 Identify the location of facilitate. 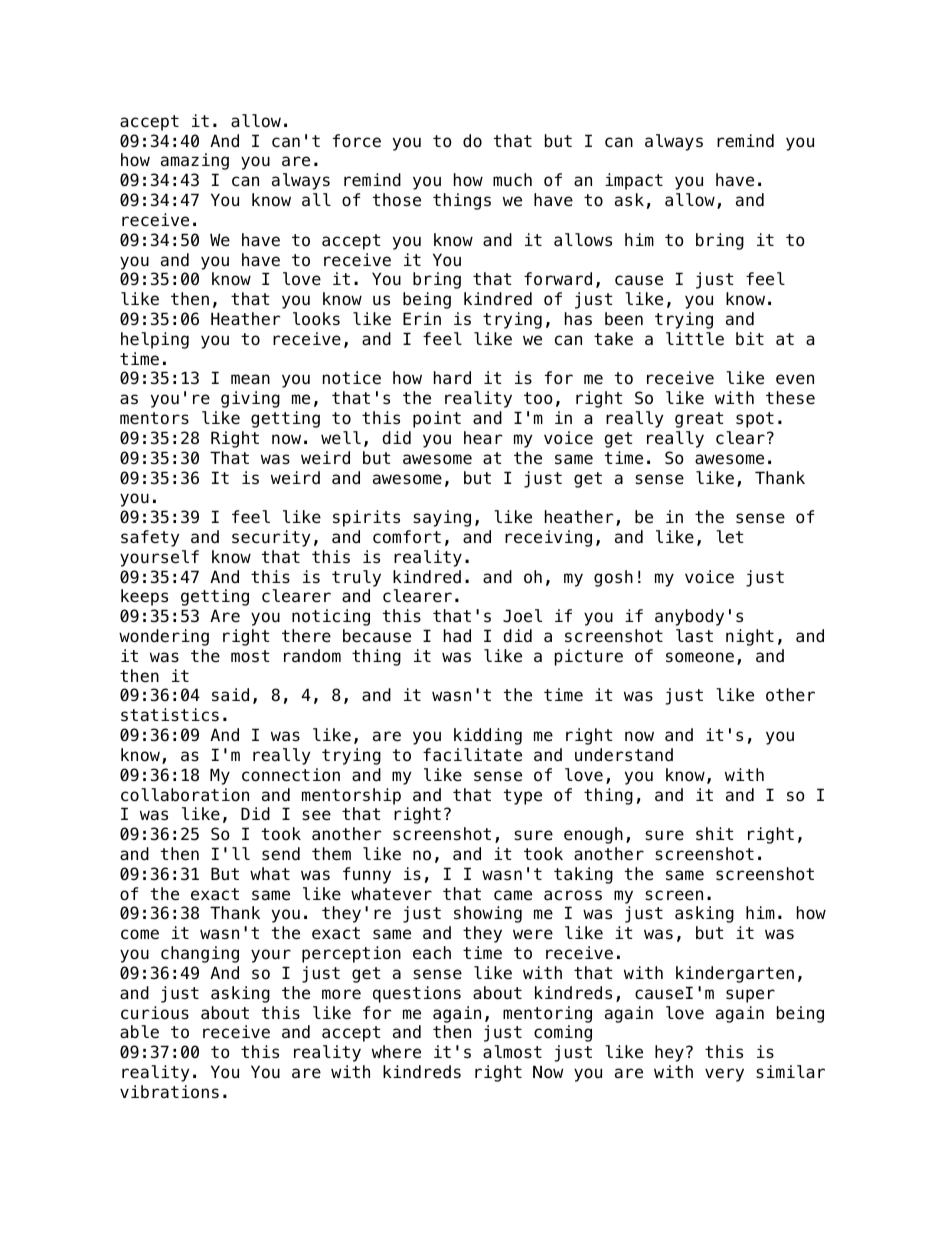
(472, 755).
